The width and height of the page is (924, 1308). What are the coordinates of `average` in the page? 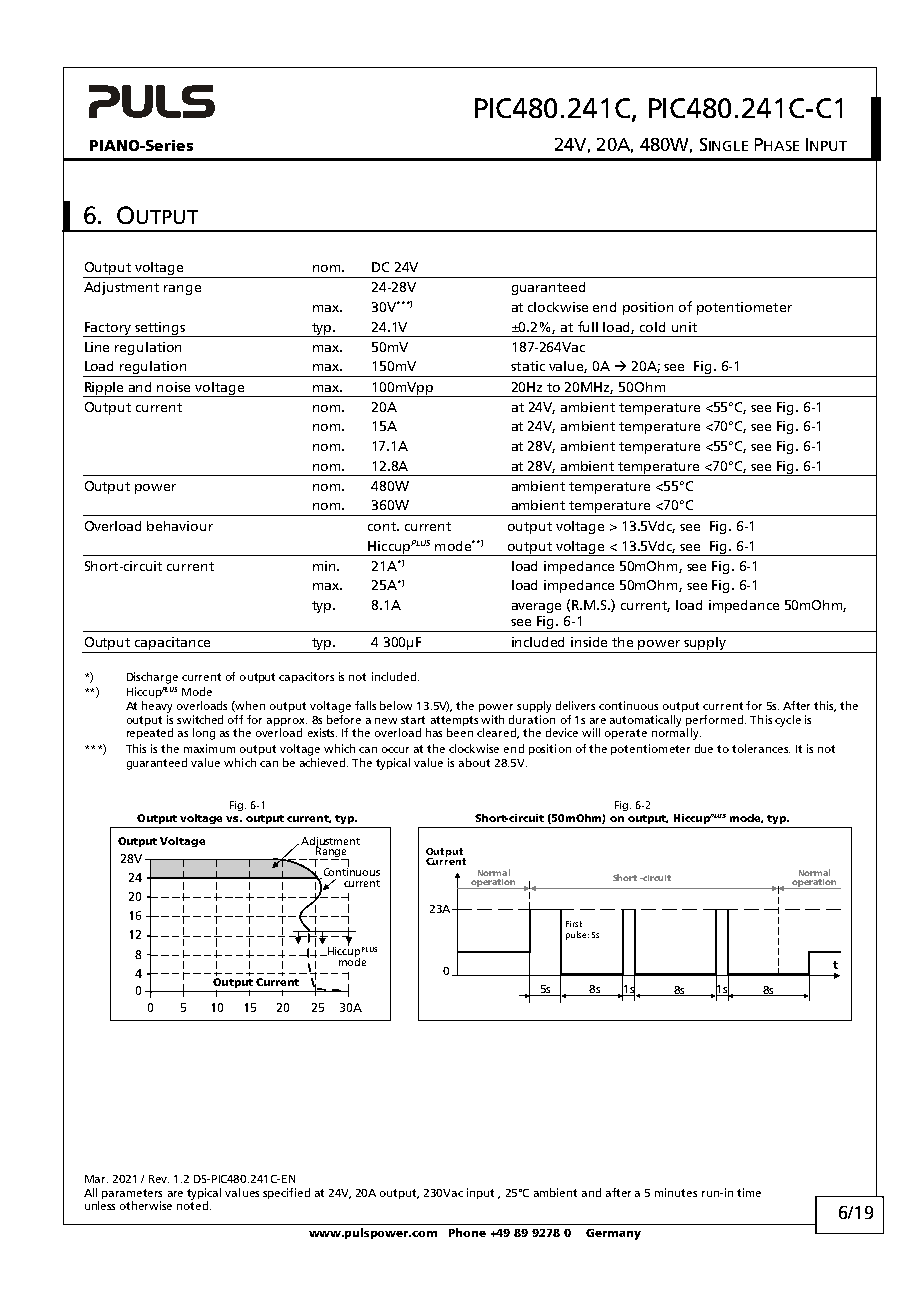 It's located at (536, 608).
